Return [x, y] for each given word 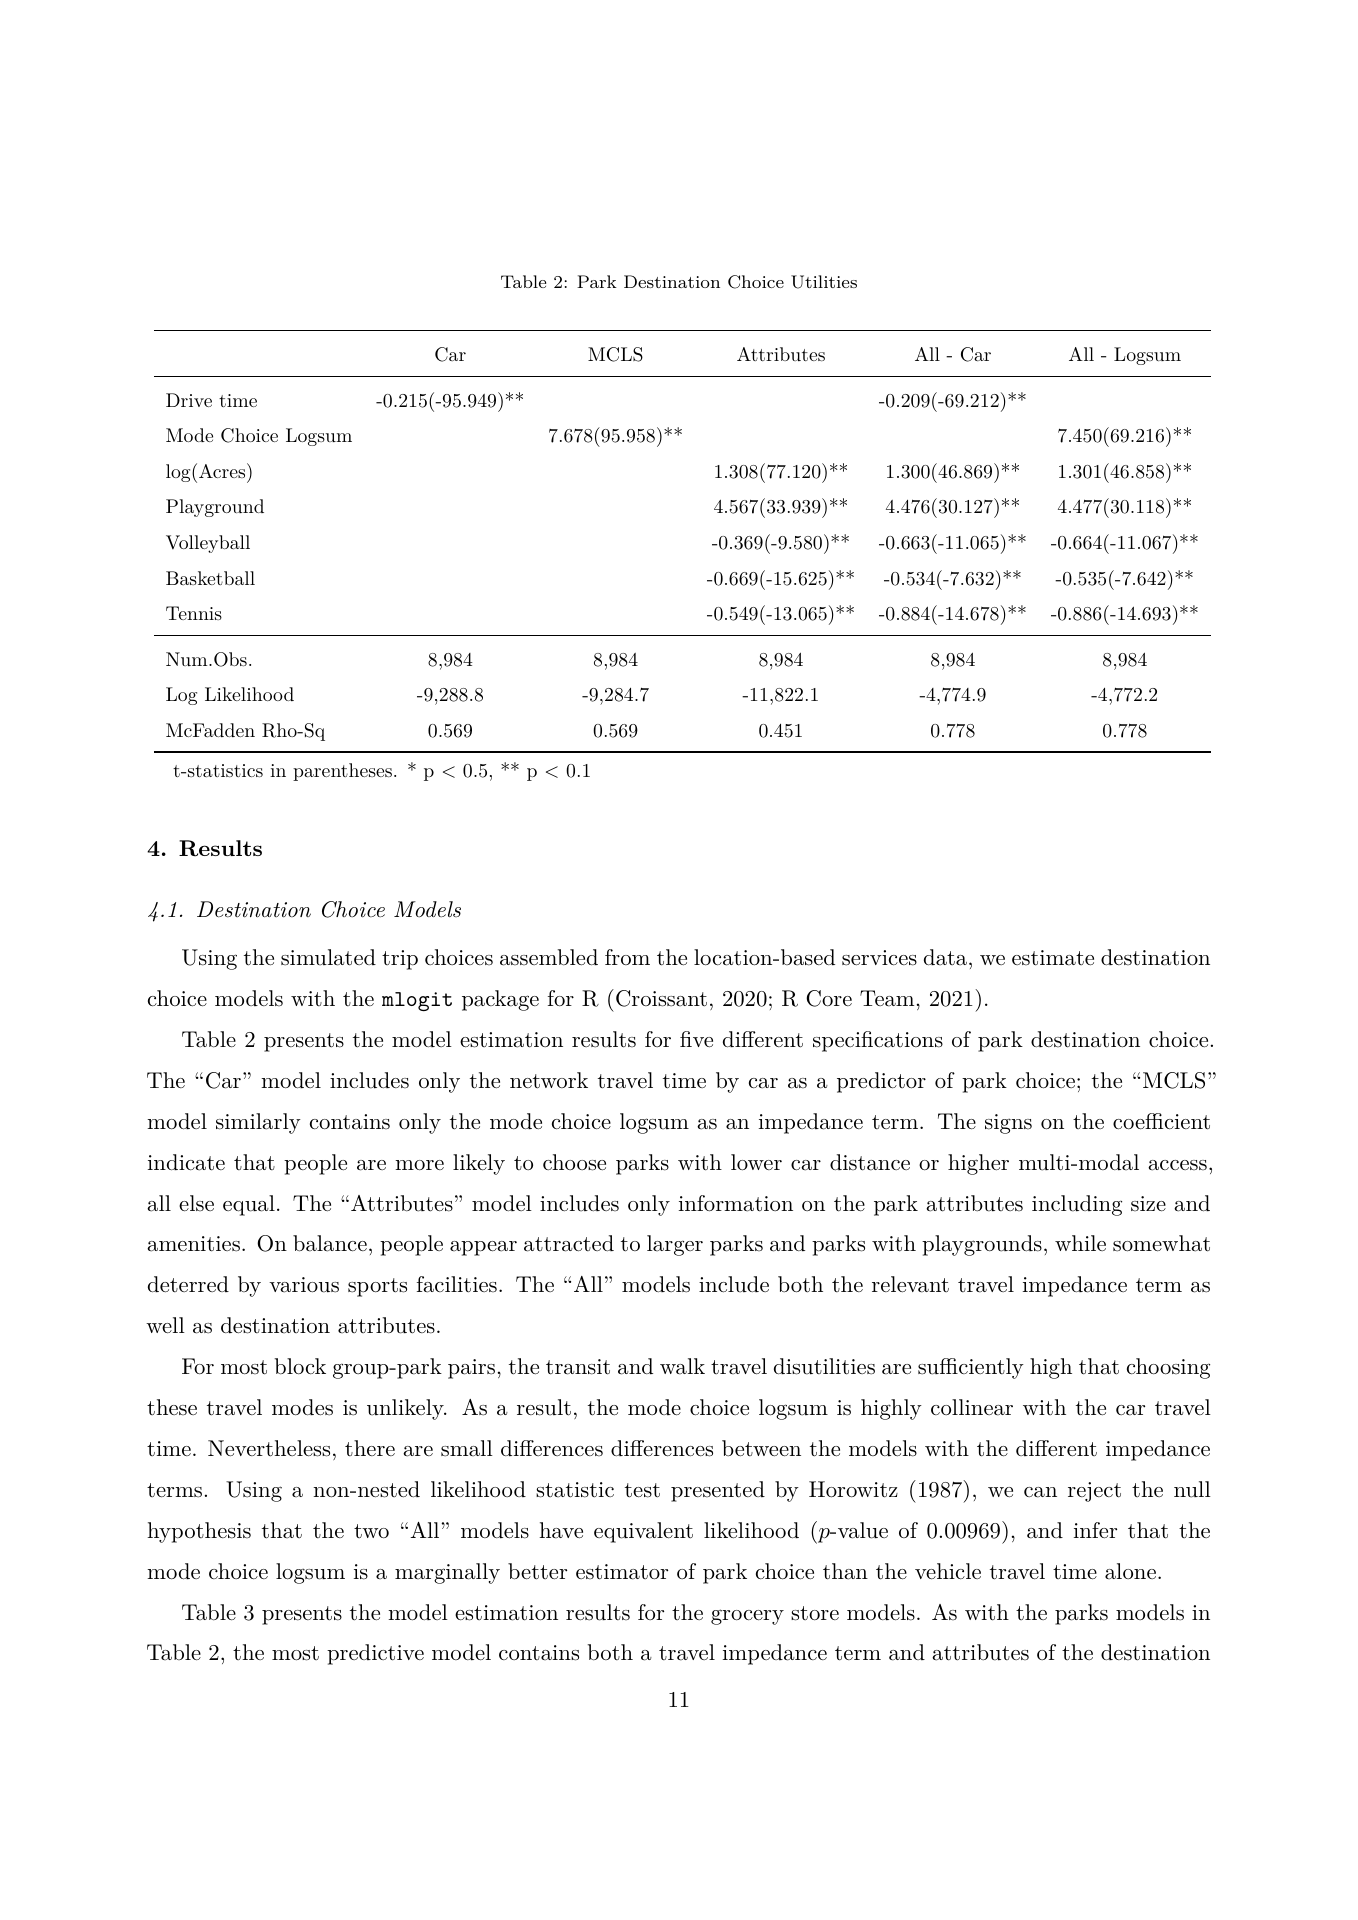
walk [682, 1366]
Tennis [194, 613]
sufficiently [971, 1368]
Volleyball [208, 544]
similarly [258, 1123]
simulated [328, 957]
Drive [189, 400]
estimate [1053, 958]
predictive [375, 1654]
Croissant [661, 998]
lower [756, 1162]
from [627, 957]
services [879, 958]
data [945, 957]
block [300, 1366]
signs [1008, 1124]
